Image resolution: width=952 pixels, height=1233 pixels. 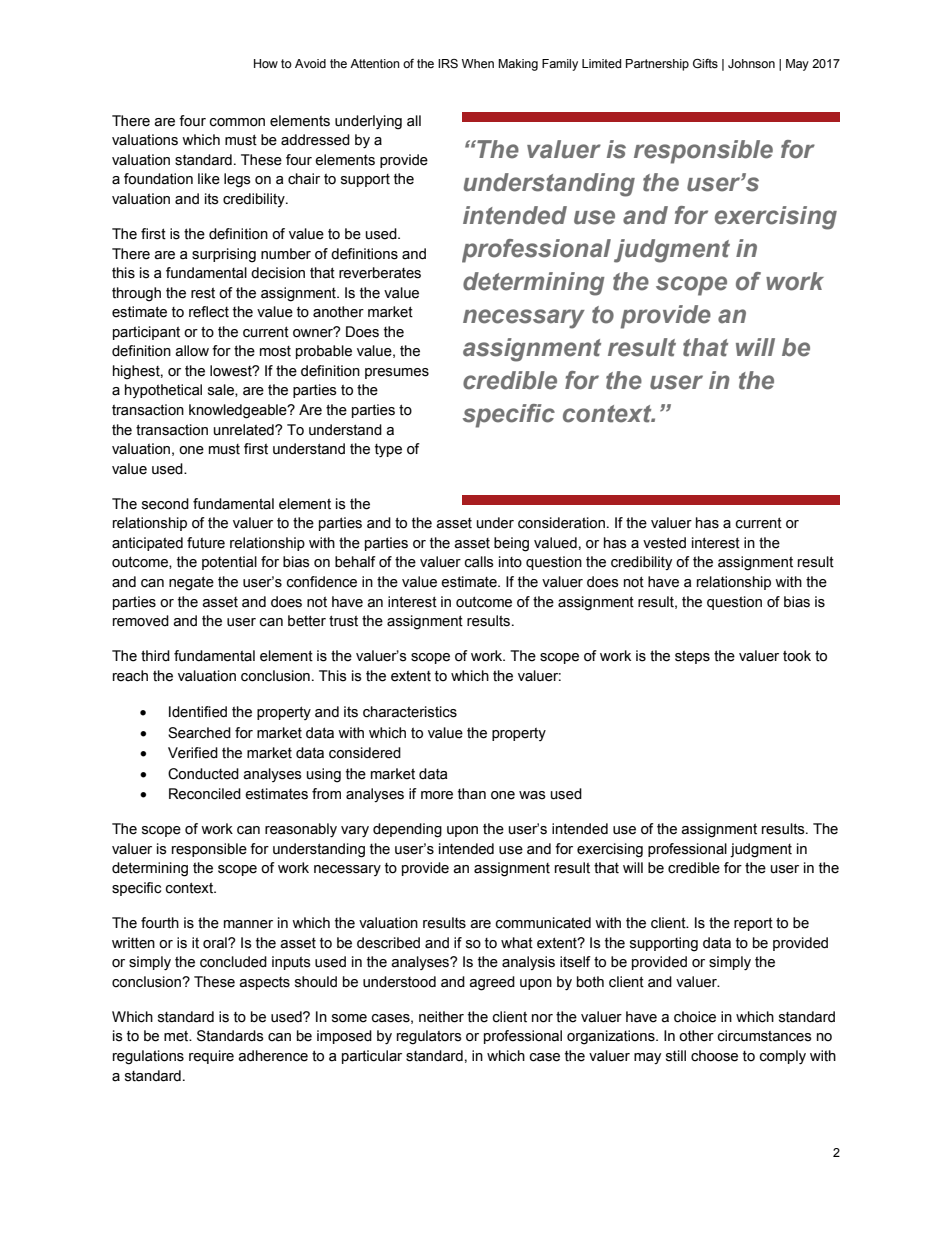 I want to click on Gifts, so click(x=705, y=64).
